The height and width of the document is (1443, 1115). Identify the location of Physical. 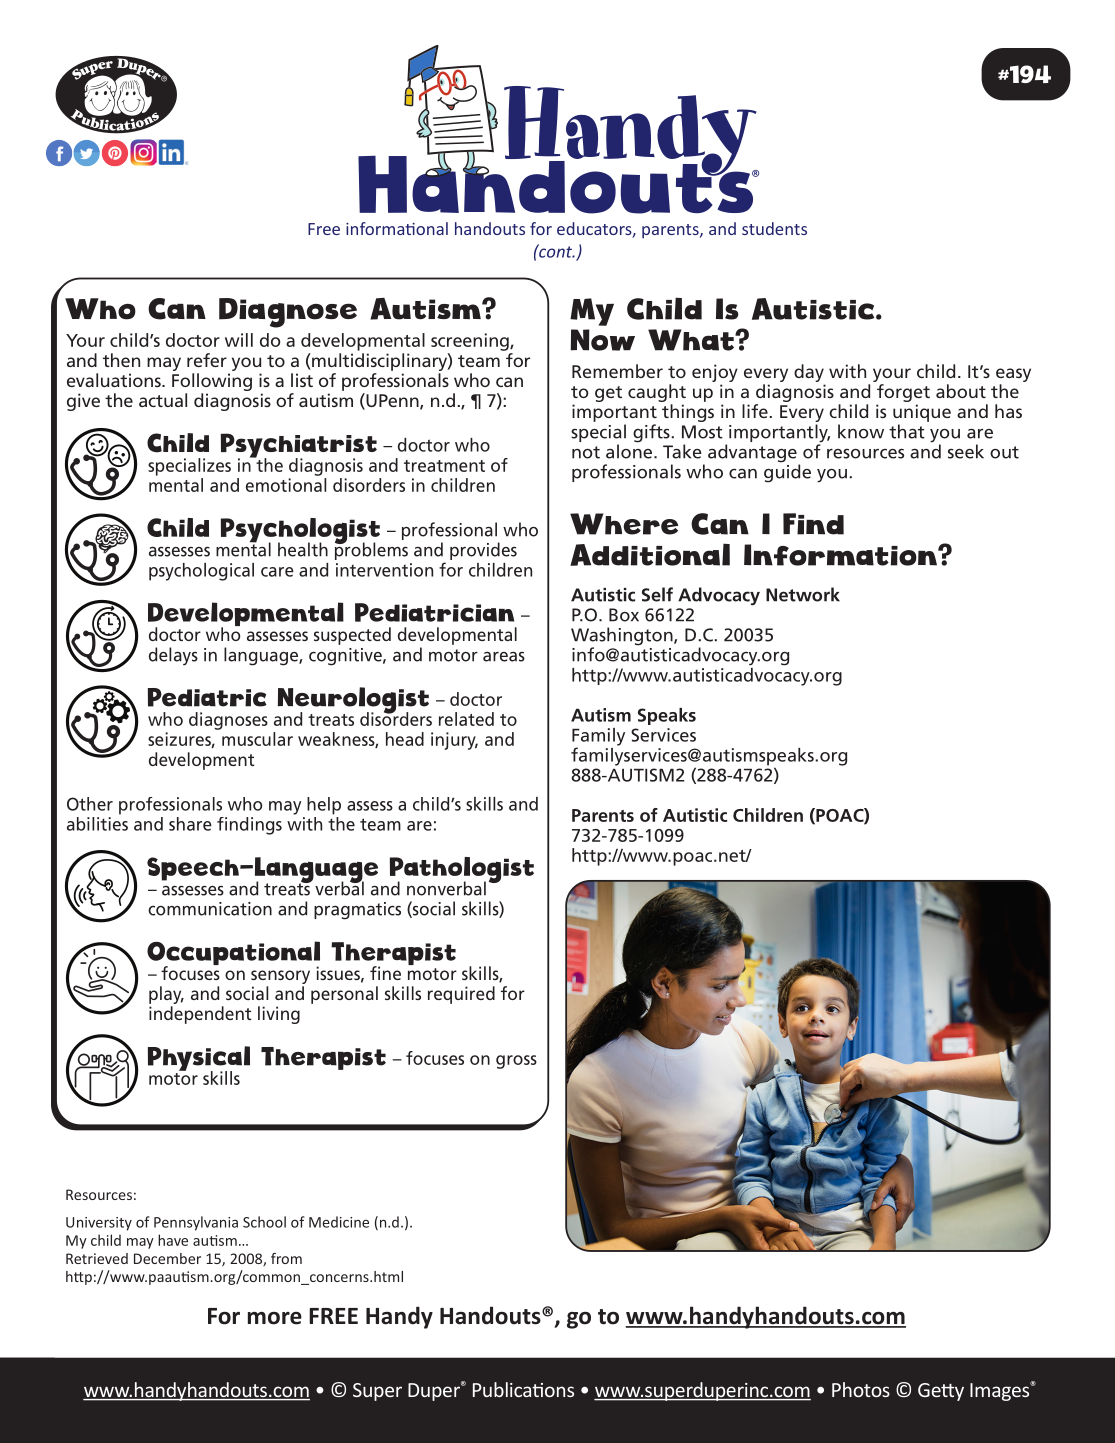
(199, 1059).
